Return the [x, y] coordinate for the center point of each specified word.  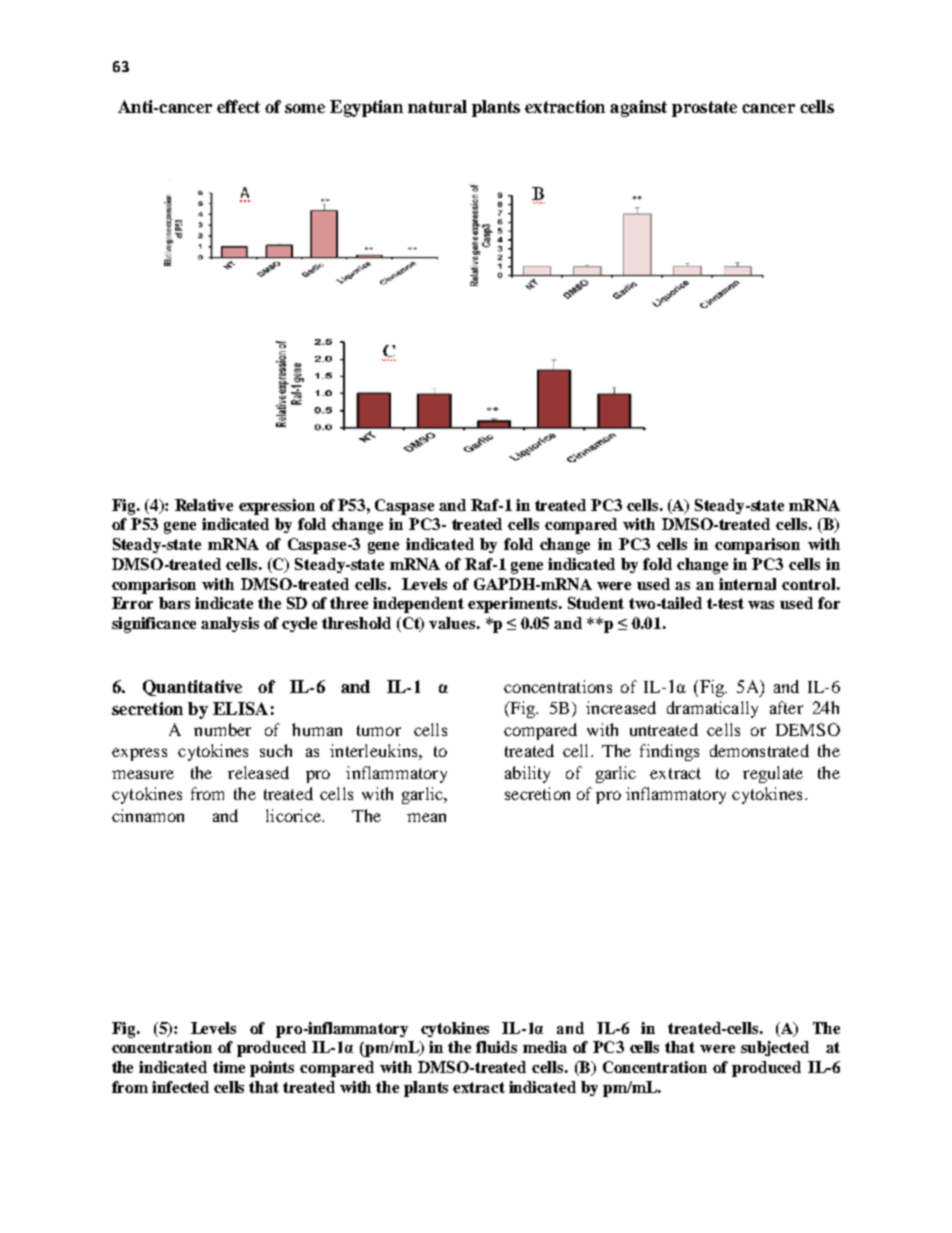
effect [238, 106]
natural [437, 106]
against [638, 108]
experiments [514, 605]
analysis [230, 624]
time [229, 1067]
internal [747, 584]
